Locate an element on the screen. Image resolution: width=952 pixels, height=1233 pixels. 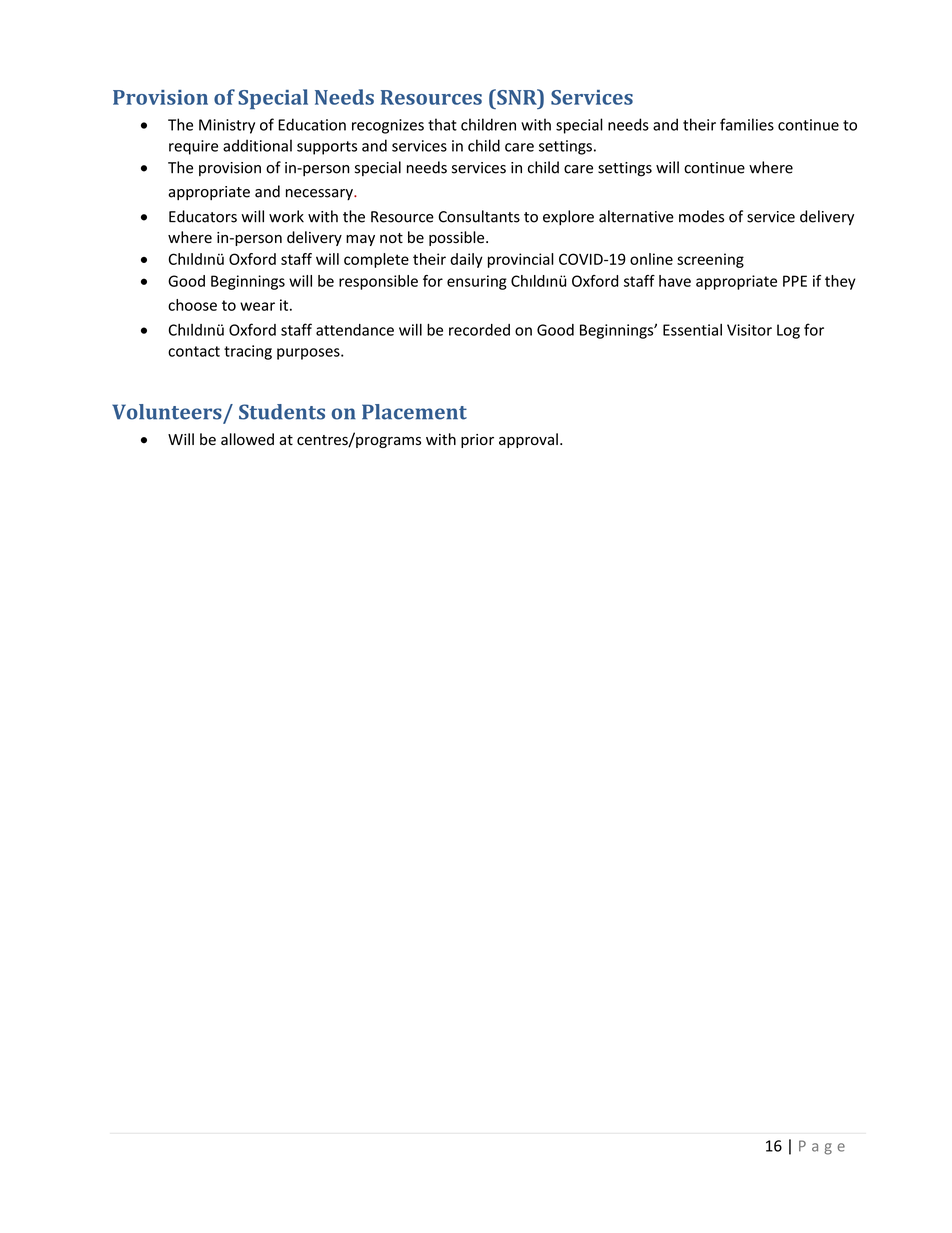
SNR is located at coordinates (517, 97).
